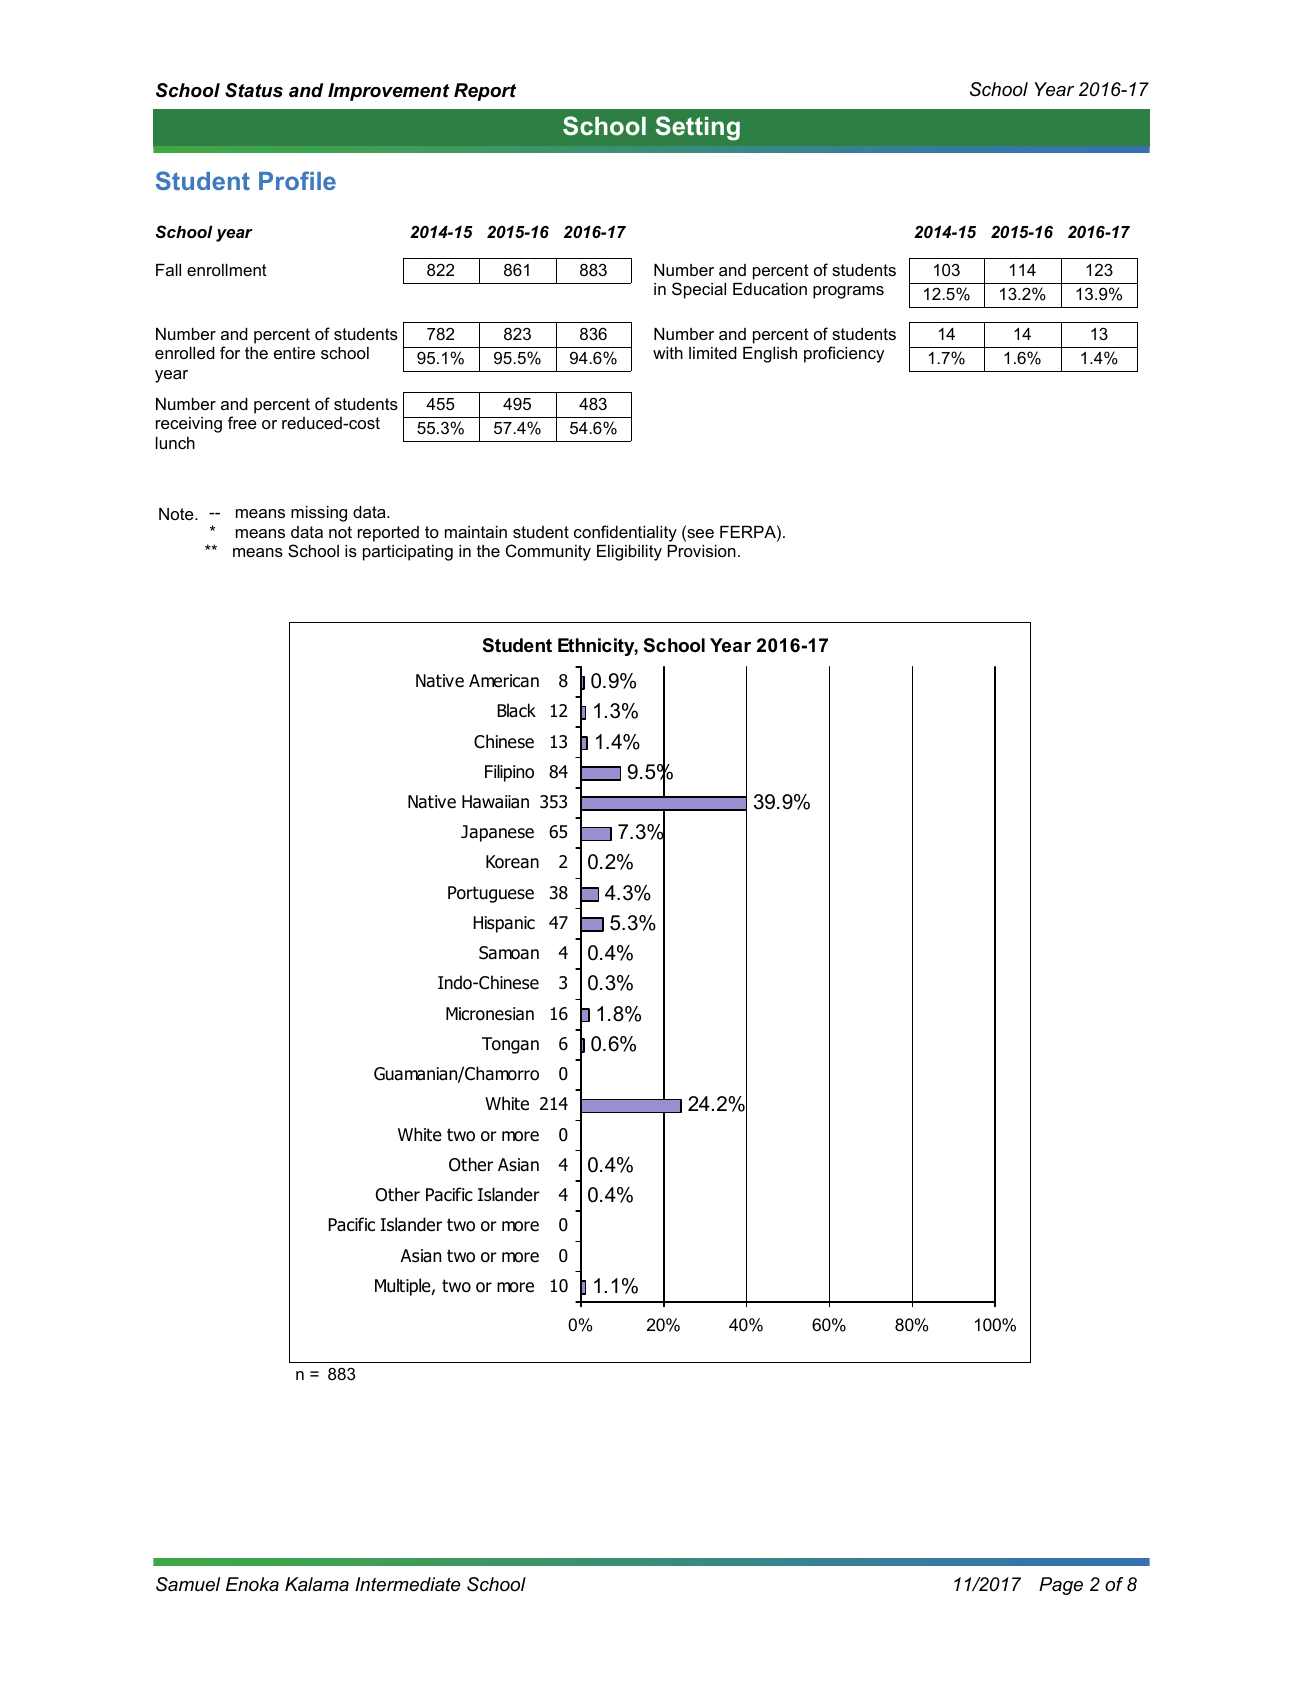 This image has height=1687, width=1303. Describe the element at coordinates (702, 551) in the image. I see `Provision` at that location.
